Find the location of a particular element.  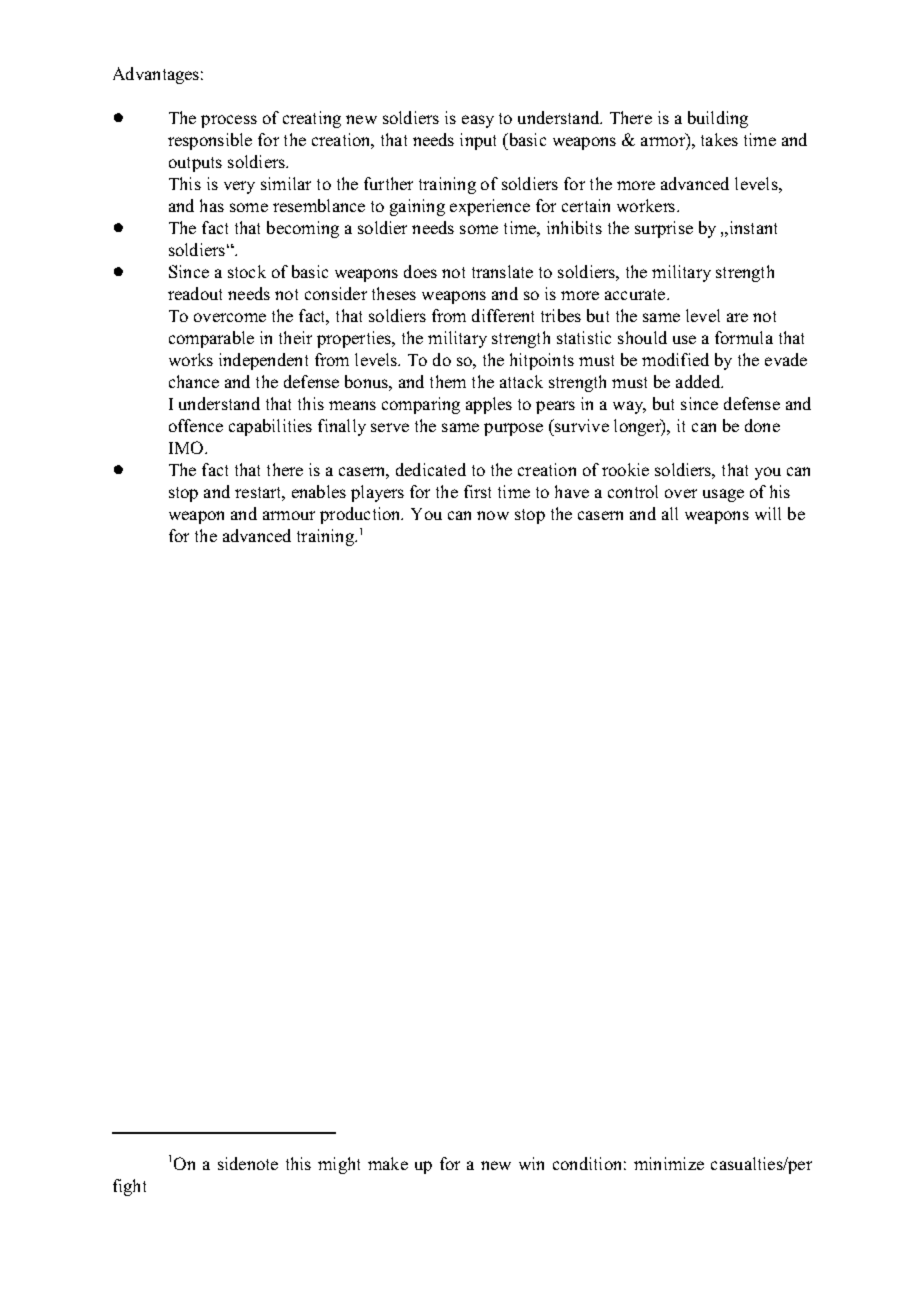

sidenote is located at coordinates (248, 1163).
